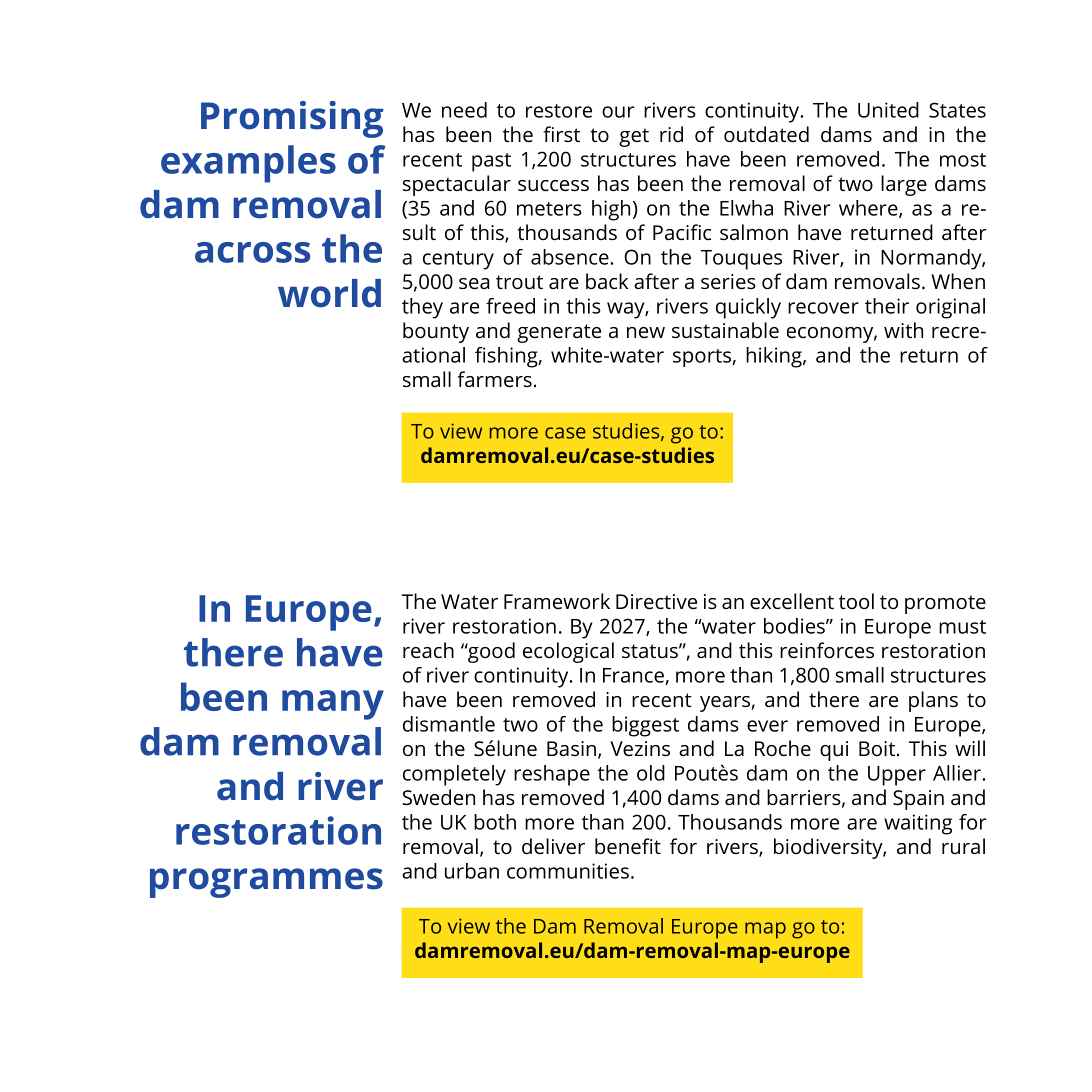  Describe the element at coordinates (292, 119) in the screenshot. I see `Promising` at that location.
